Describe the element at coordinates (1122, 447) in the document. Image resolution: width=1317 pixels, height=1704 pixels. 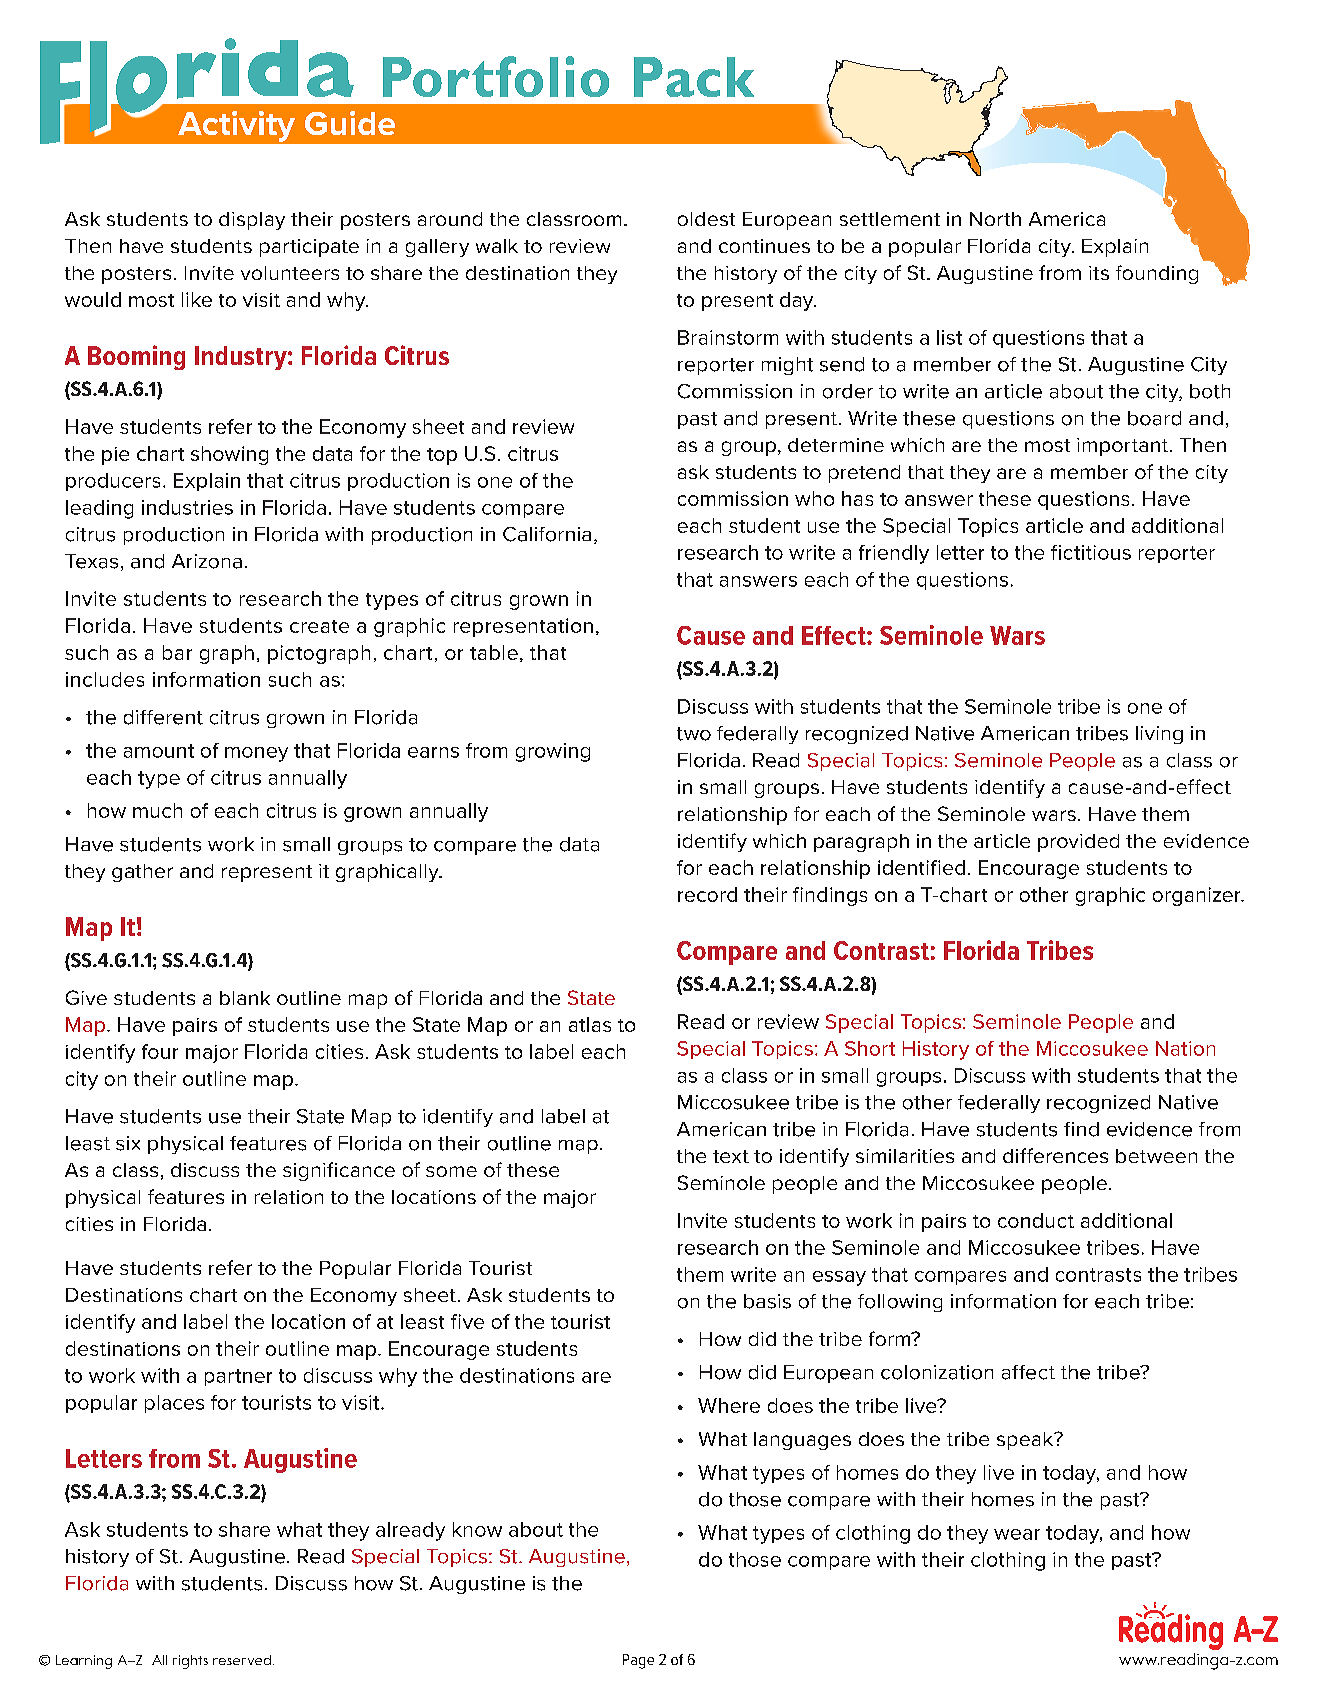
I see `important` at that location.
